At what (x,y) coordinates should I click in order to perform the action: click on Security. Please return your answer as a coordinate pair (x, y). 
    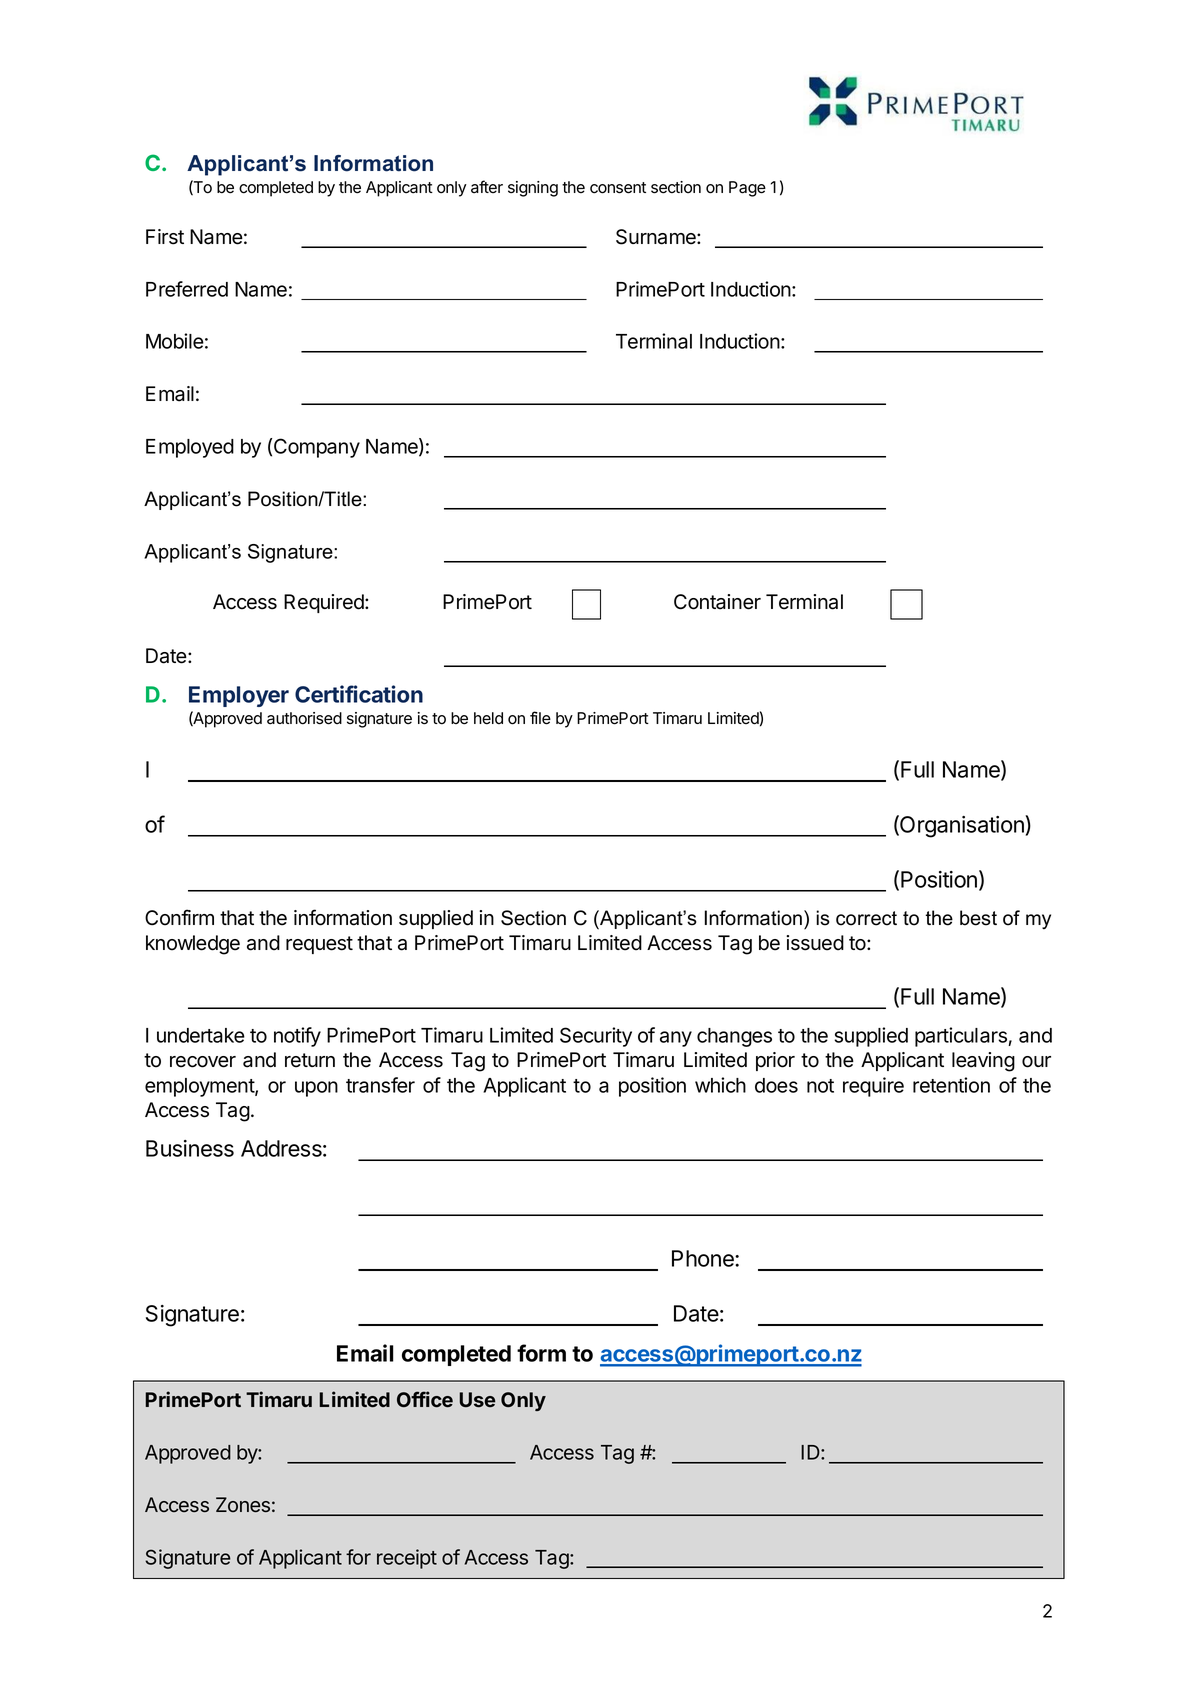
    Looking at the image, I should click on (596, 1037).
